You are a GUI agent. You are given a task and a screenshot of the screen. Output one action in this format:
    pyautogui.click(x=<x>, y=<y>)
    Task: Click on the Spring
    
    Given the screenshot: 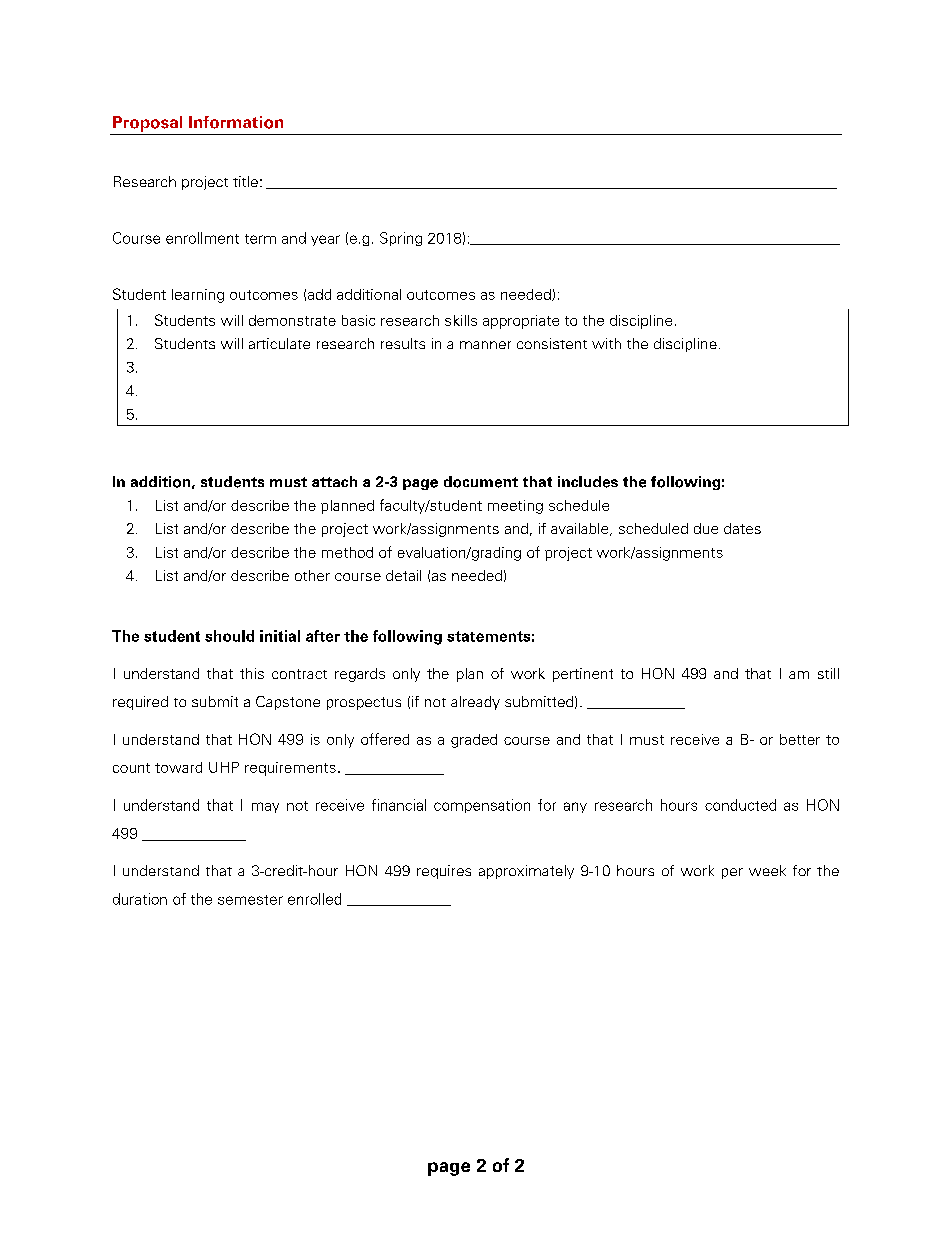 What is the action you would take?
    pyautogui.click(x=401, y=239)
